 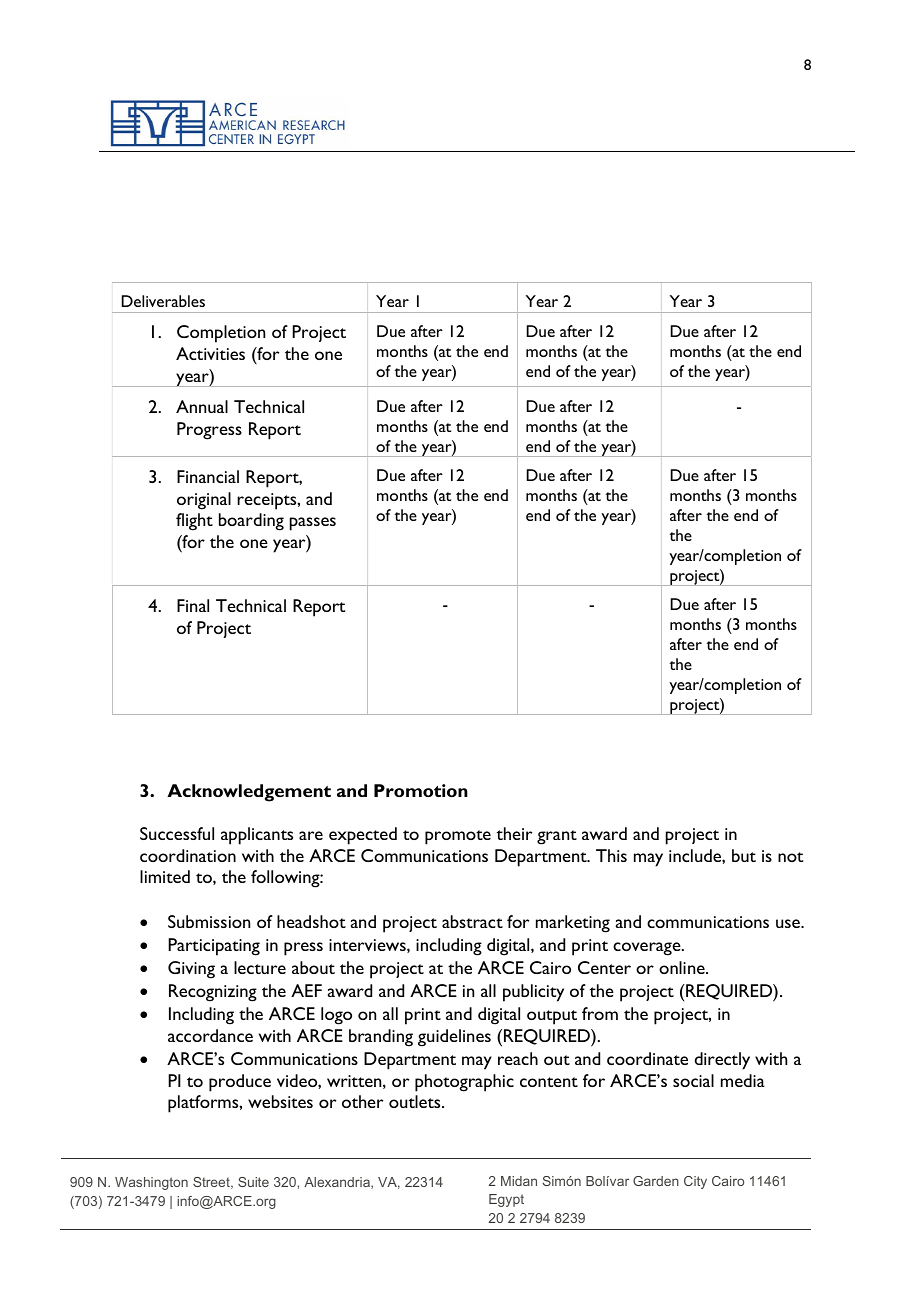 I want to click on Annual, so click(x=202, y=406).
